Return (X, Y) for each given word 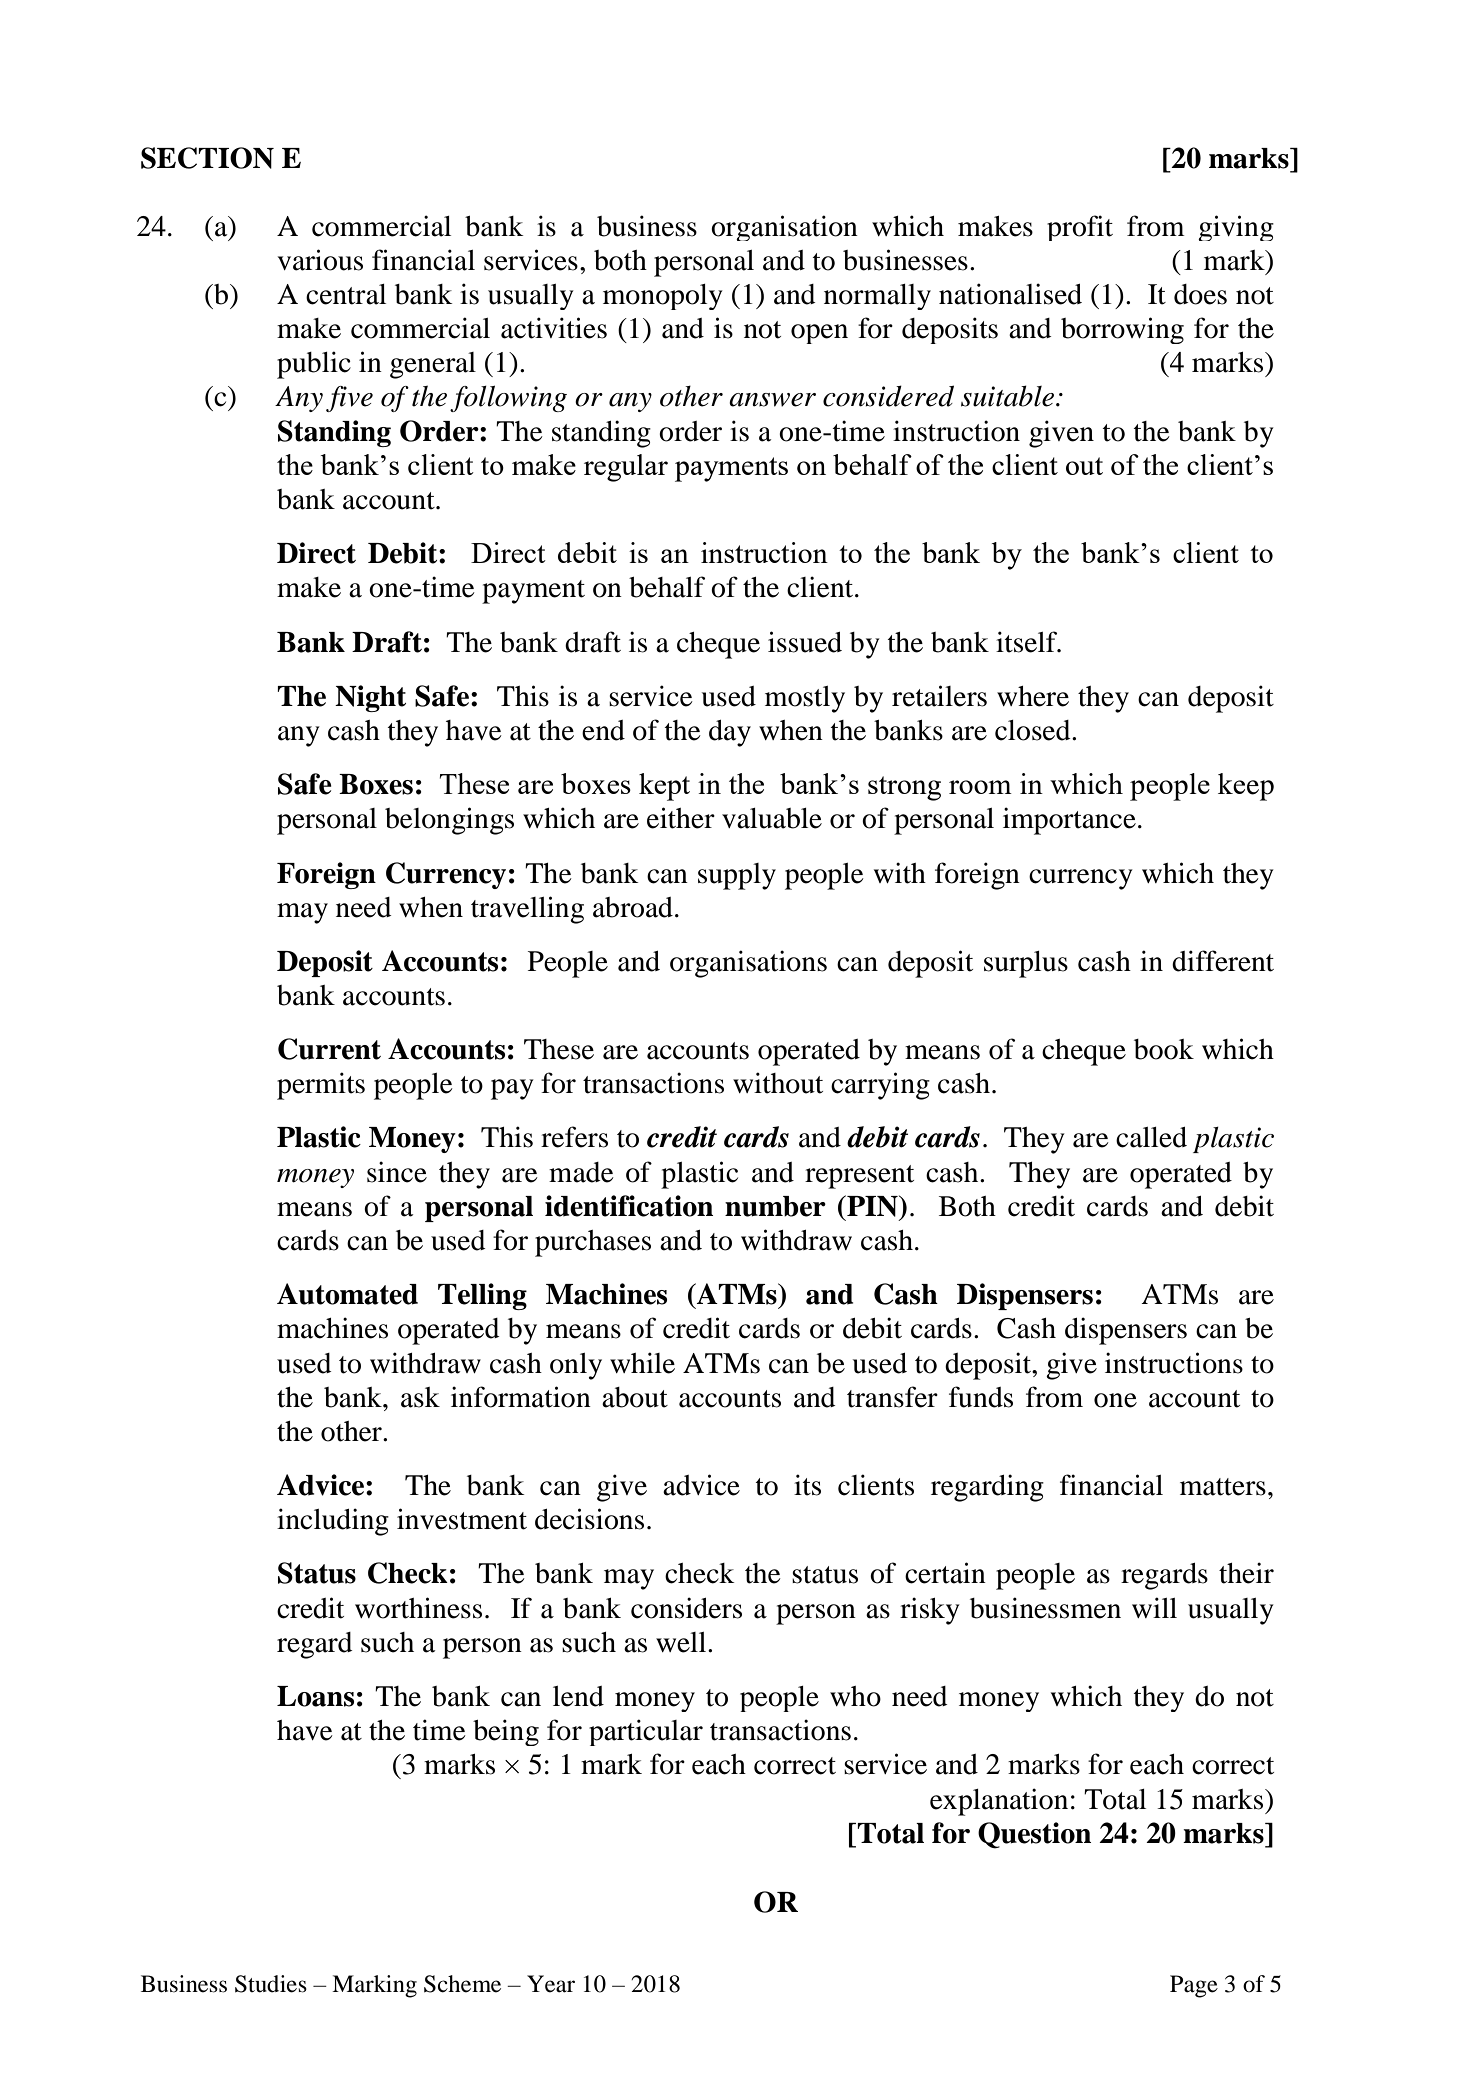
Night (370, 698)
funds (981, 1397)
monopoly (663, 297)
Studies (271, 1984)
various (320, 260)
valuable (772, 818)
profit (1080, 228)
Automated (347, 1294)
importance (1069, 821)
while (642, 1363)
